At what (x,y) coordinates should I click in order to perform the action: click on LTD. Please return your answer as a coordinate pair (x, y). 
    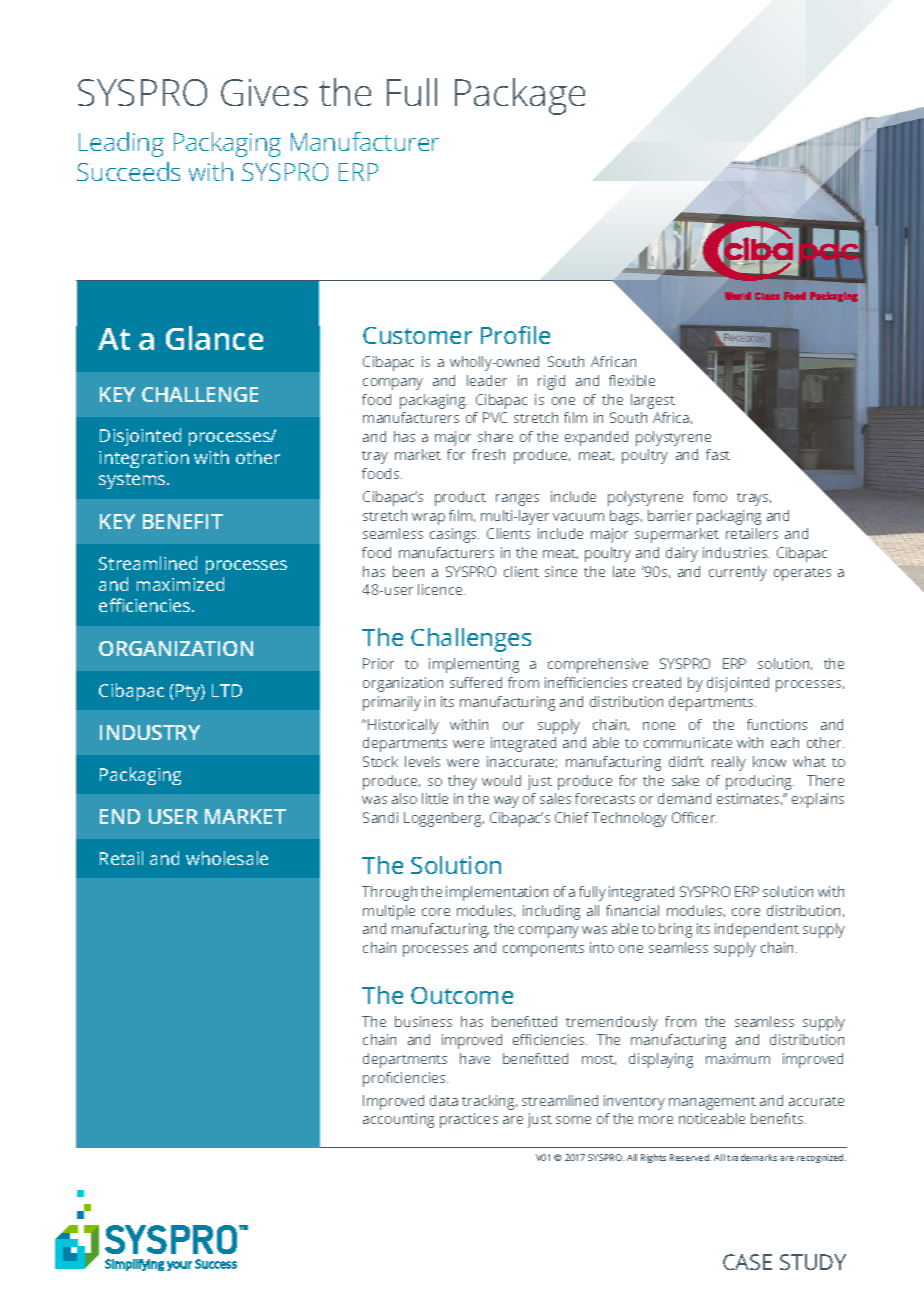
    Looking at the image, I should click on (227, 690).
